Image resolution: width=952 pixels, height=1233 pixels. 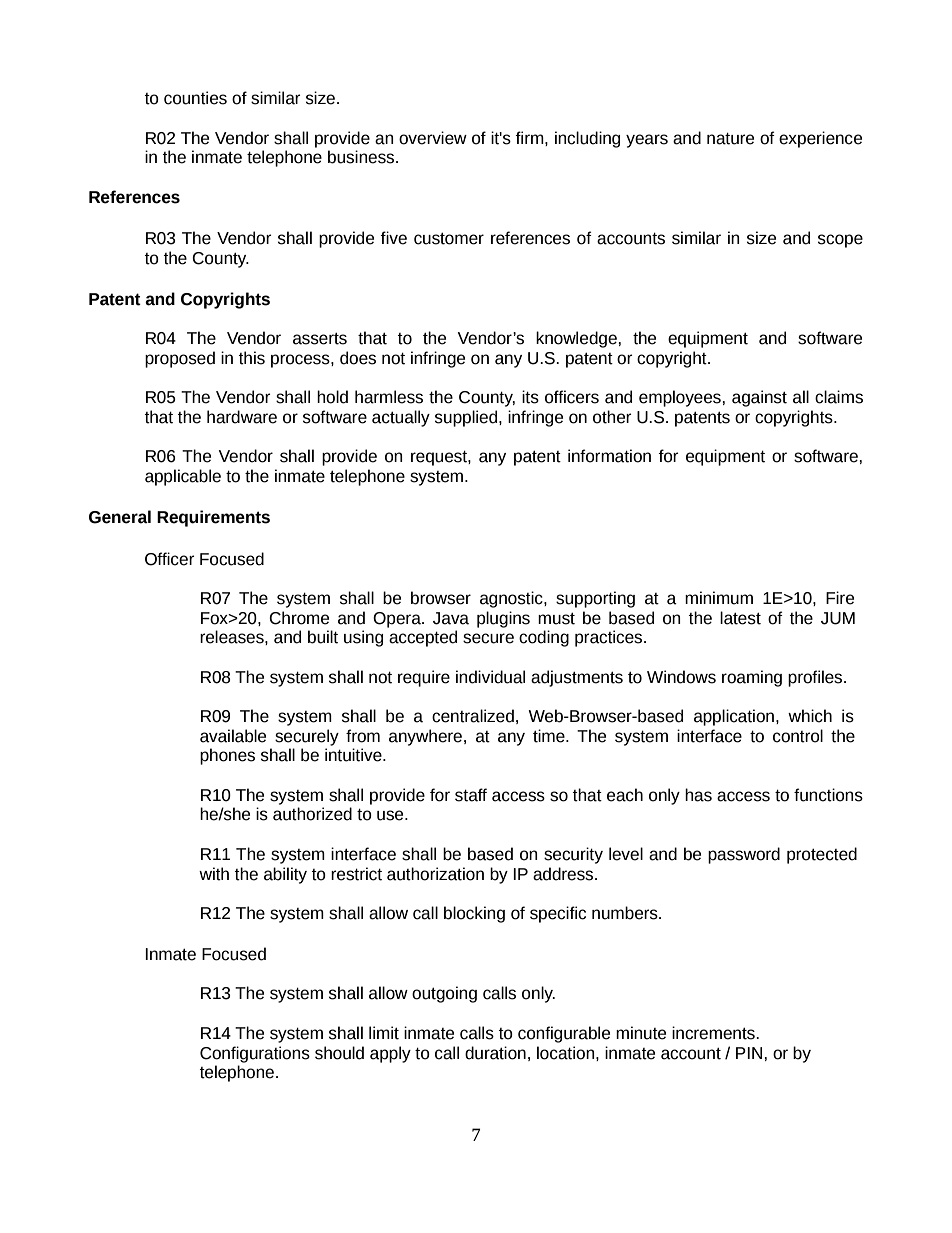 What do you see at coordinates (530, 397) in the screenshot?
I see `its` at bounding box center [530, 397].
